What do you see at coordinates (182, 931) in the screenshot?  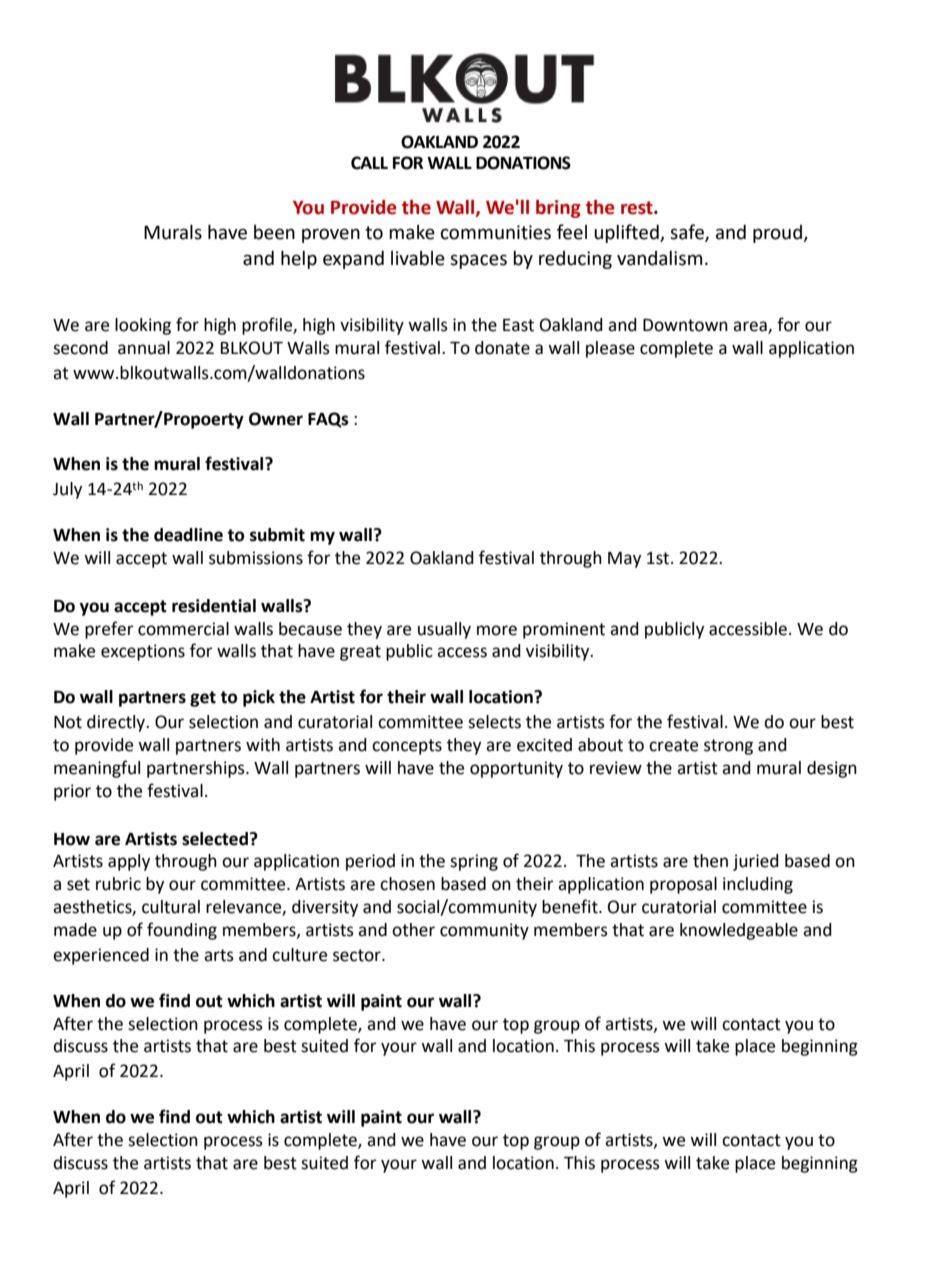 I see `founding` at bounding box center [182, 931].
